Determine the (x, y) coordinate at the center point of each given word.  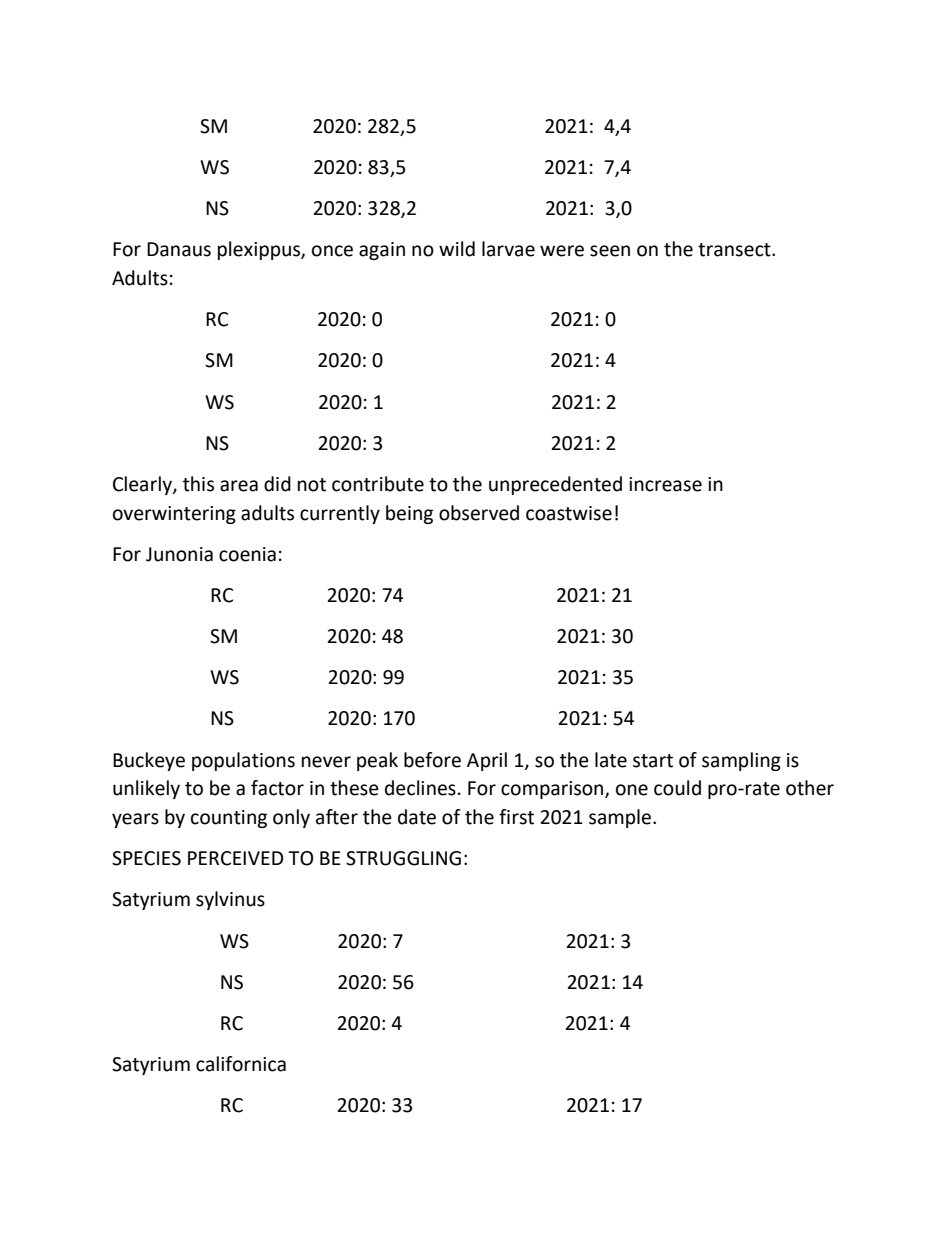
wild (457, 249)
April (487, 761)
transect (735, 250)
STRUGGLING (403, 858)
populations (243, 761)
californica (241, 1064)
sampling (741, 761)
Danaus (179, 249)
